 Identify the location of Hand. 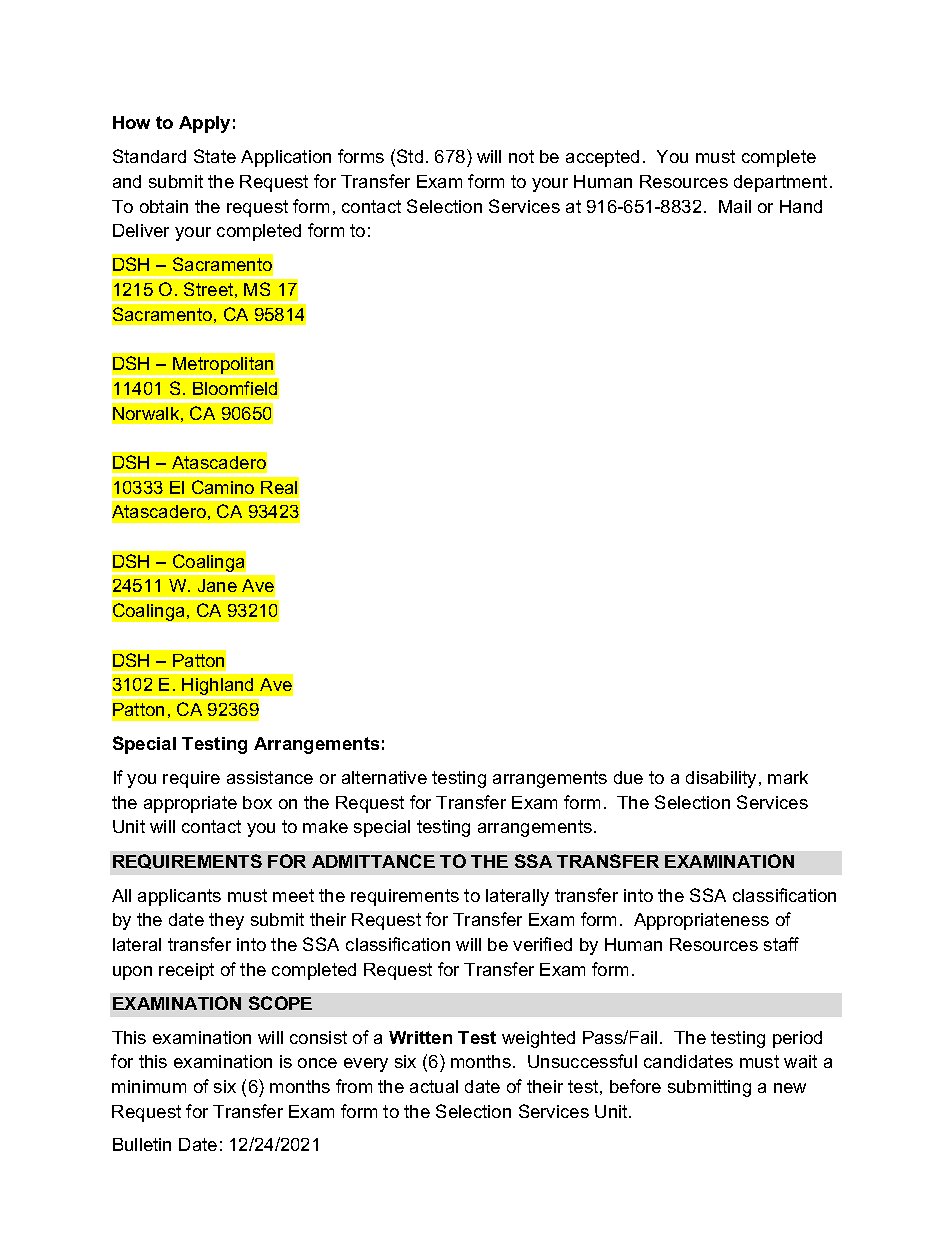
(801, 206).
